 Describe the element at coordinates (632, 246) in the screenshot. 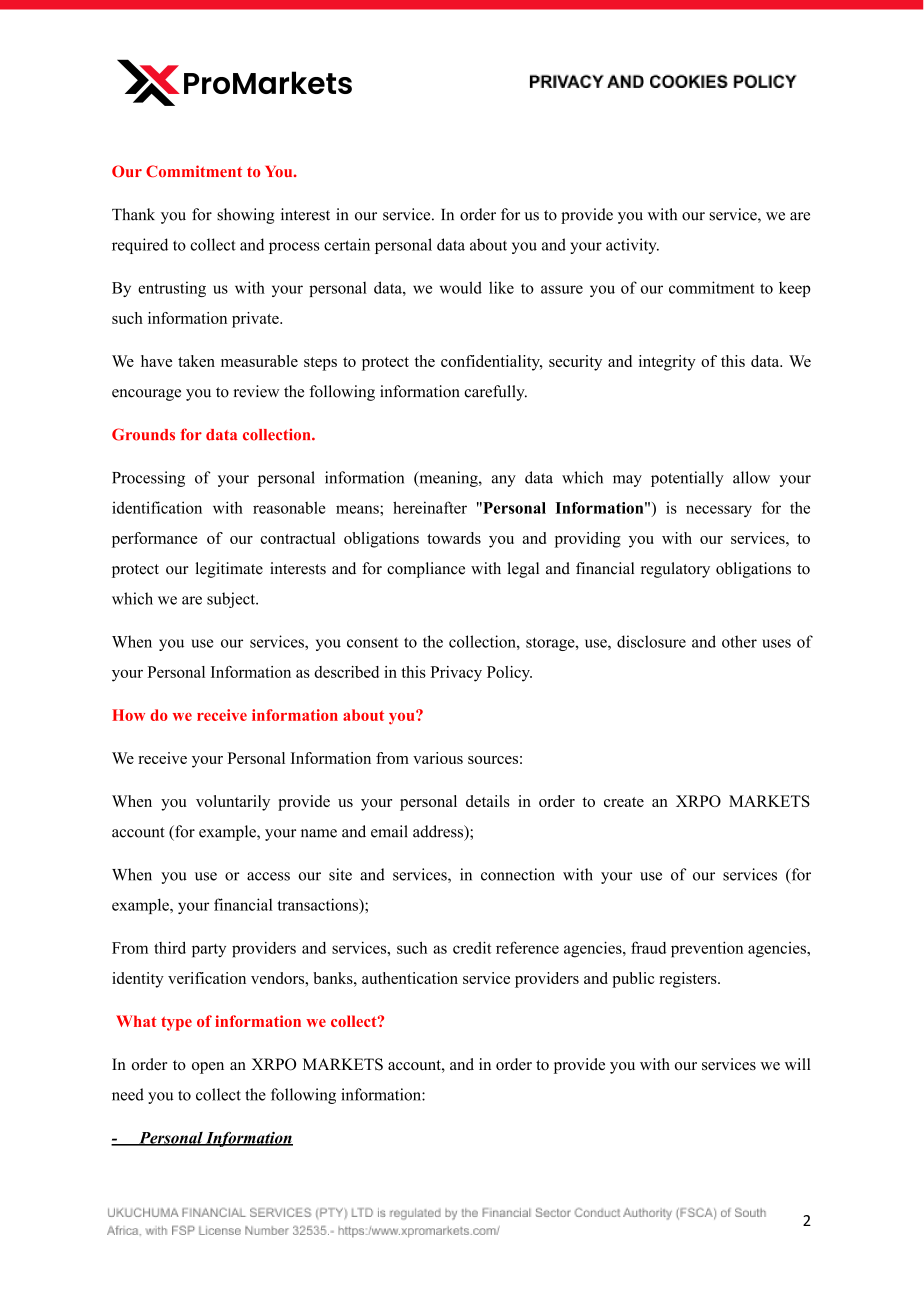

I see `activity` at that location.
